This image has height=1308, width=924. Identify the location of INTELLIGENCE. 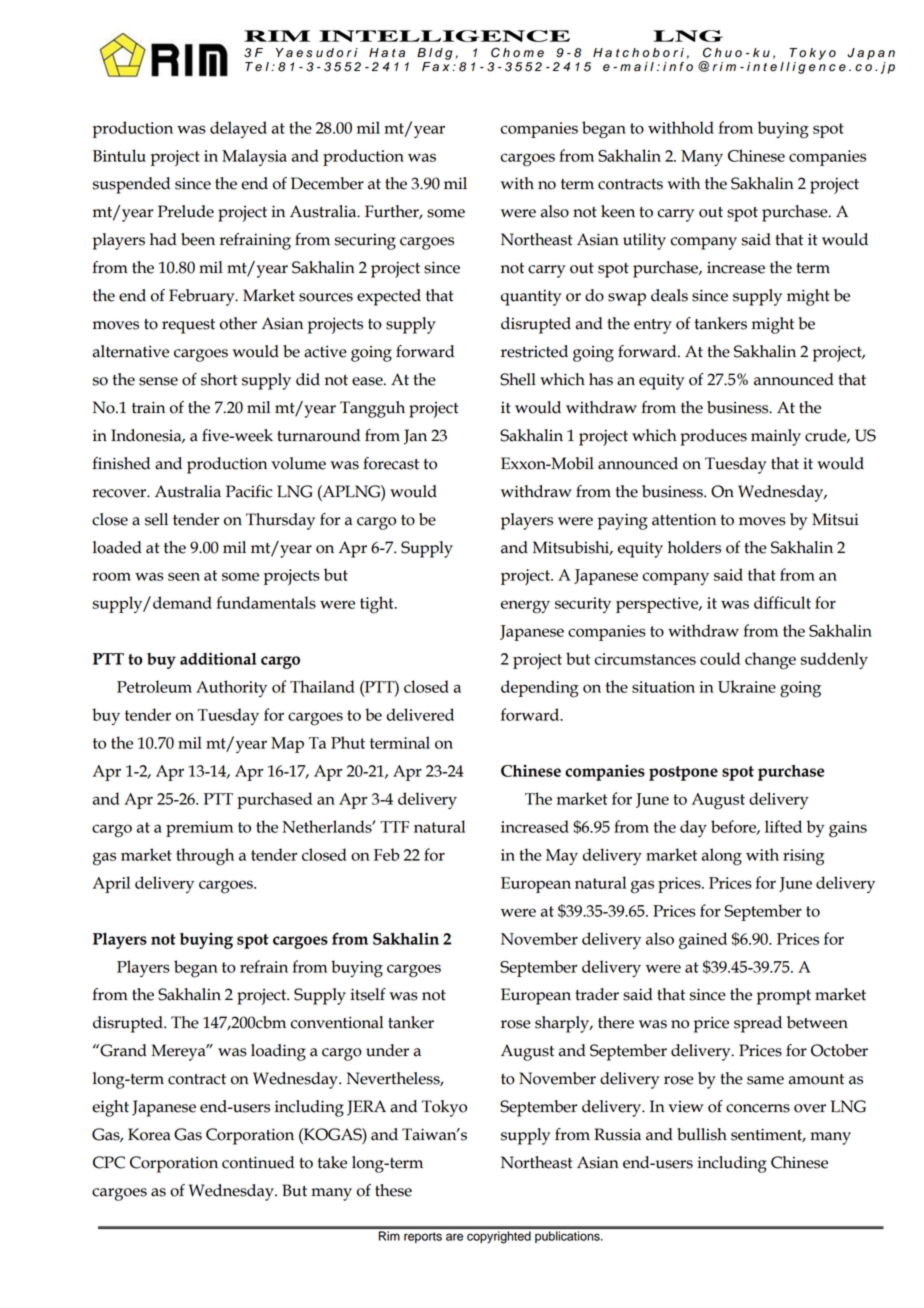
(444, 36).
